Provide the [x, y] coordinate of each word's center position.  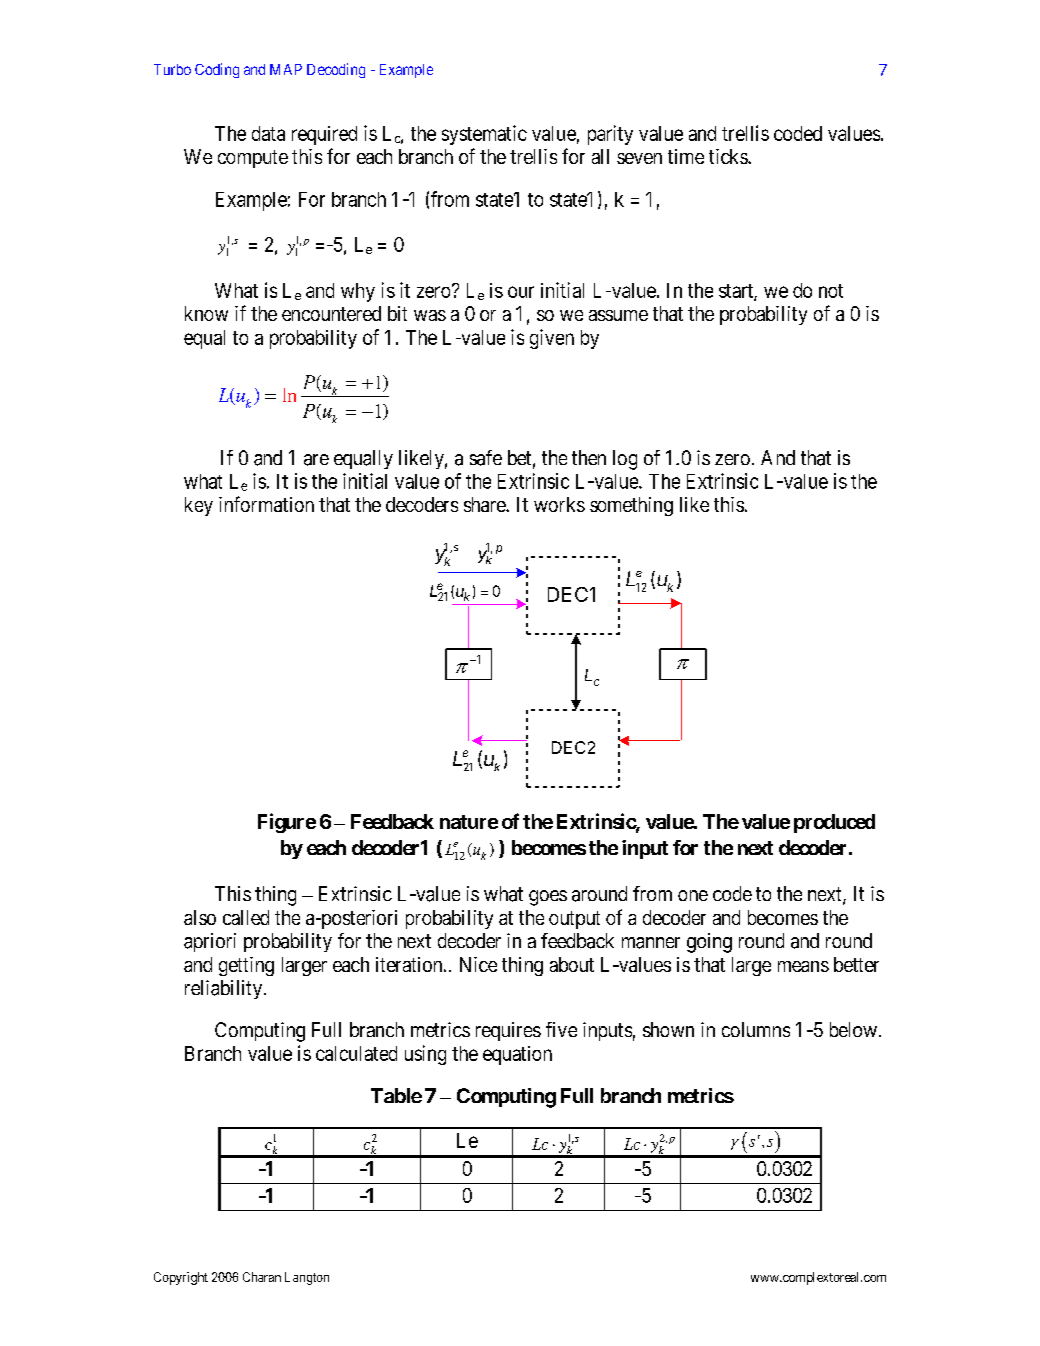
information [266, 504]
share [485, 504]
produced [834, 823]
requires [508, 1031]
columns [756, 1029]
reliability [225, 989]
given [552, 339]
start [737, 292]
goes [548, 898]
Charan [262, 1277]
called [246, 917]
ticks [729, 156]
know [206, 313]
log [625, 460]
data [268, 133]
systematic [484, 135]
